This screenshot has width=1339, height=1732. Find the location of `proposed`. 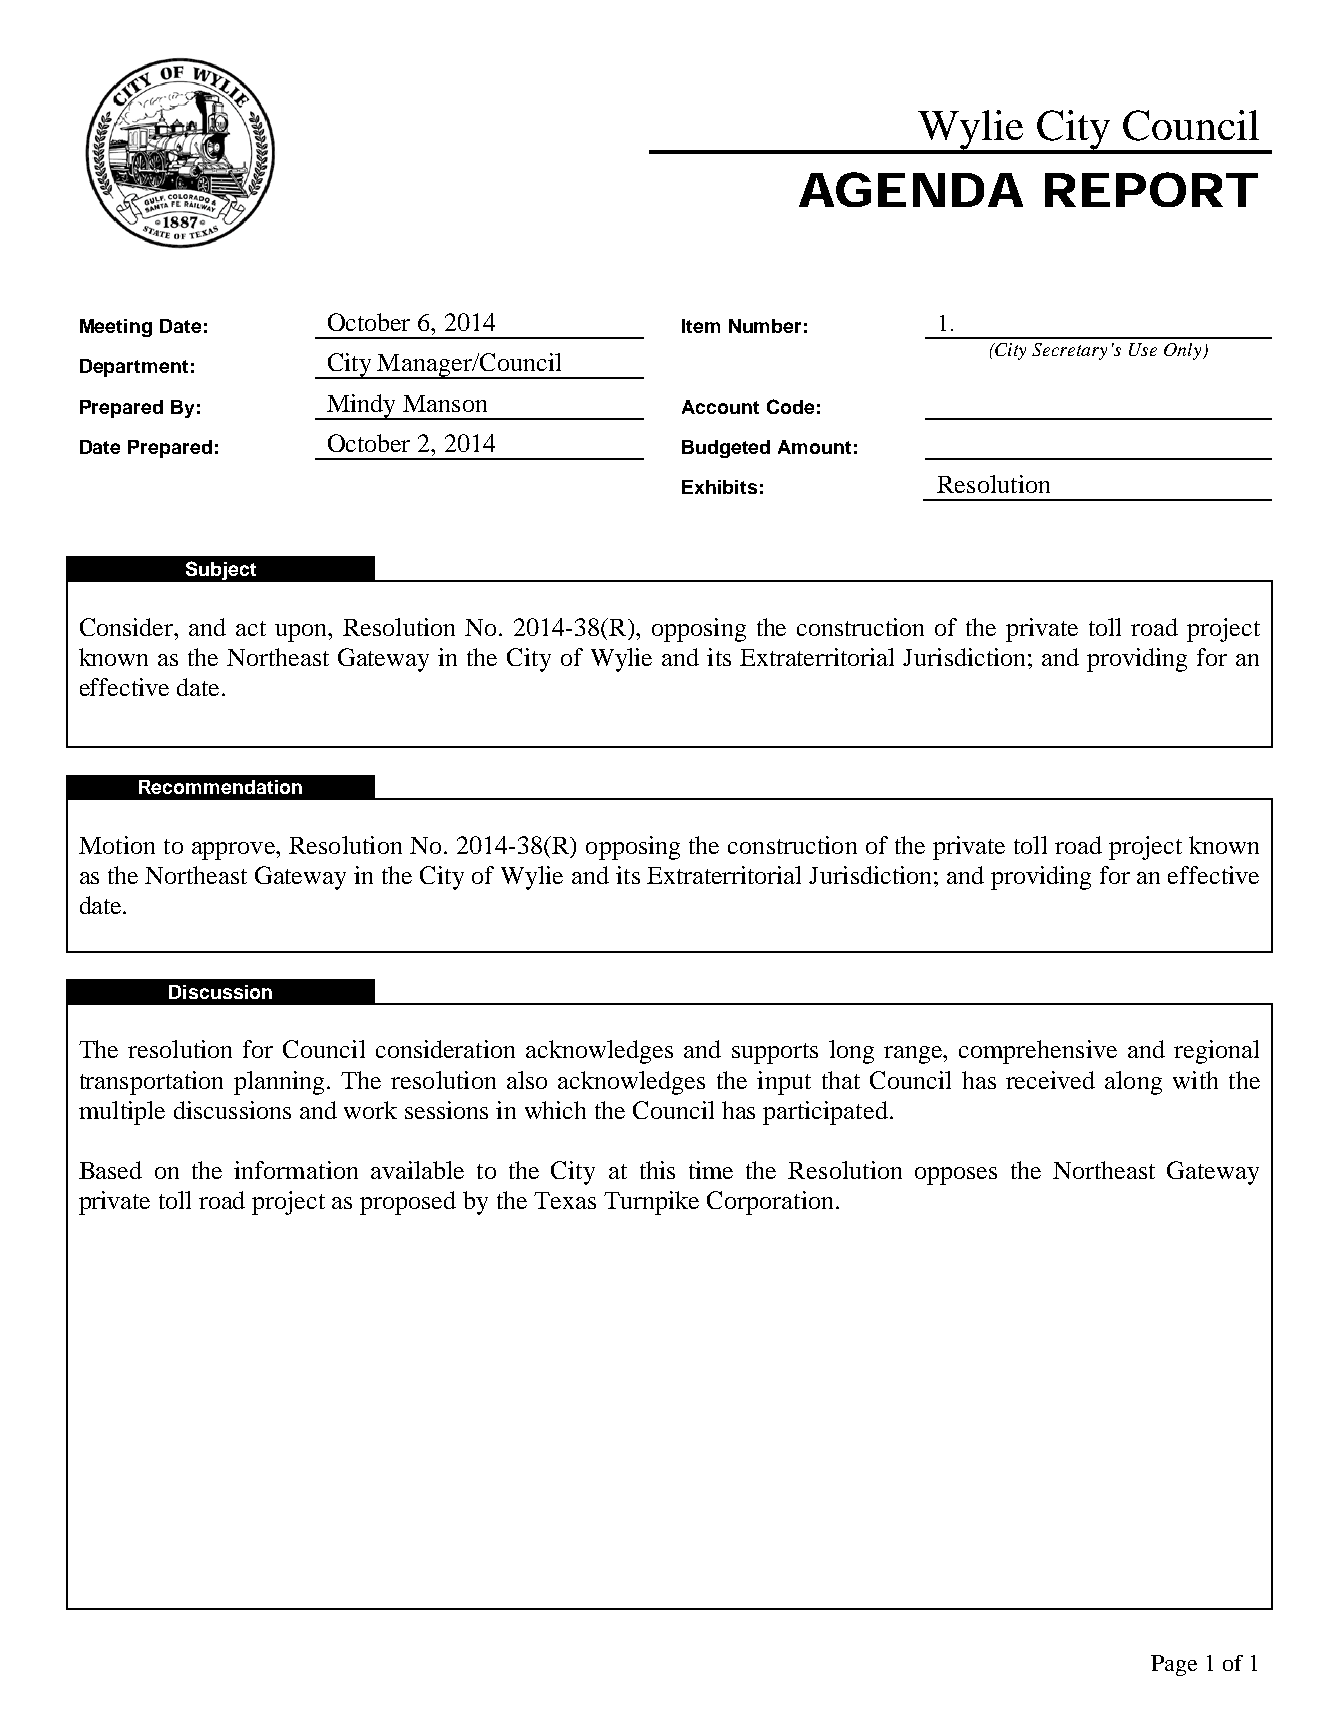

proposed is located at coordinates (408, 1203).
